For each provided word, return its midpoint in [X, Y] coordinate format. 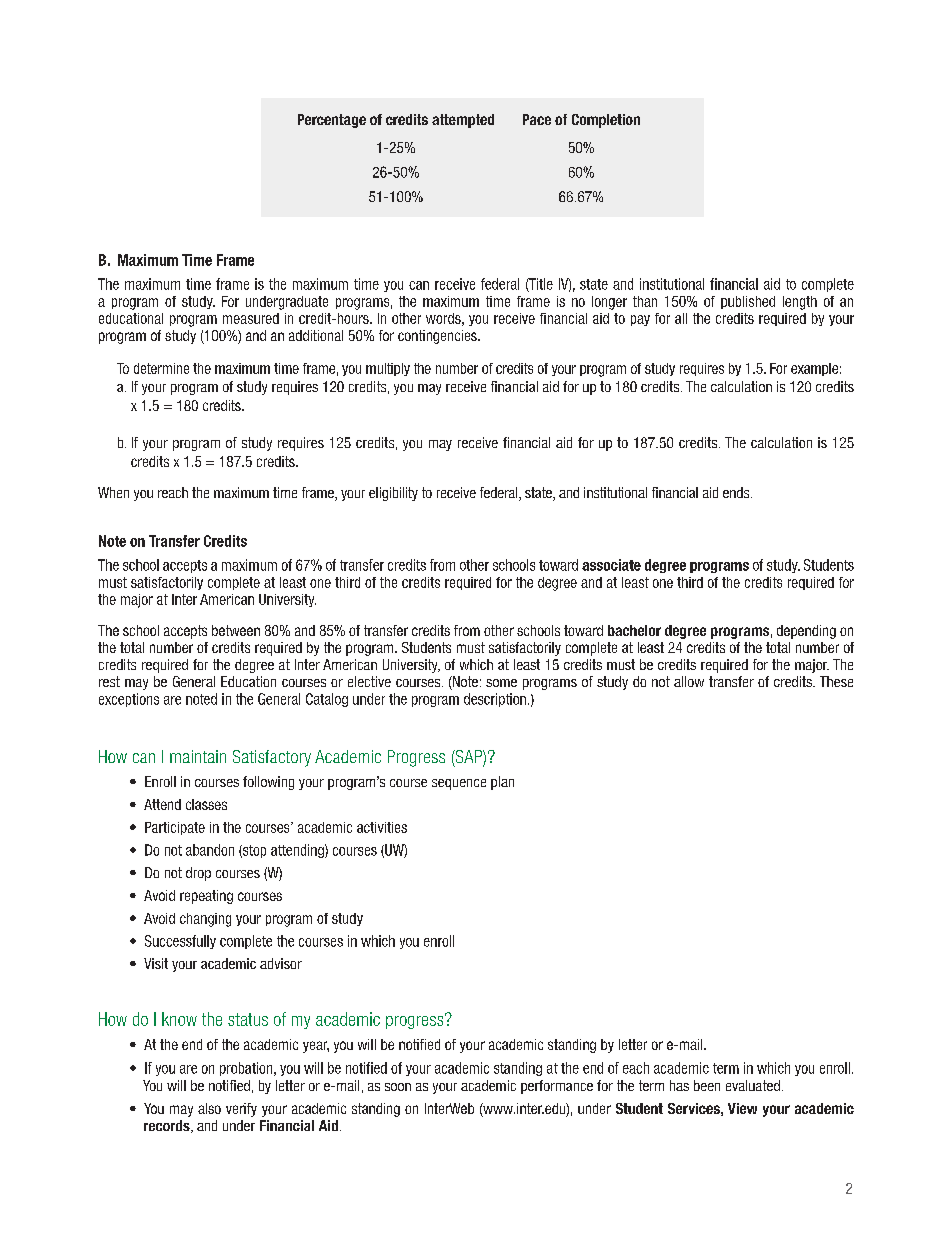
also [209, 1108]
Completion [606, 121]
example [814, 369]
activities [382, 827]
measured [251, 318]
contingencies [438, 337]
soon [398, 1087]
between [236, 630]
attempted [463, 121]
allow [689, 681]
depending [806, 632]
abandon [210, 850]
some [501, 683]
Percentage [332, 121]
